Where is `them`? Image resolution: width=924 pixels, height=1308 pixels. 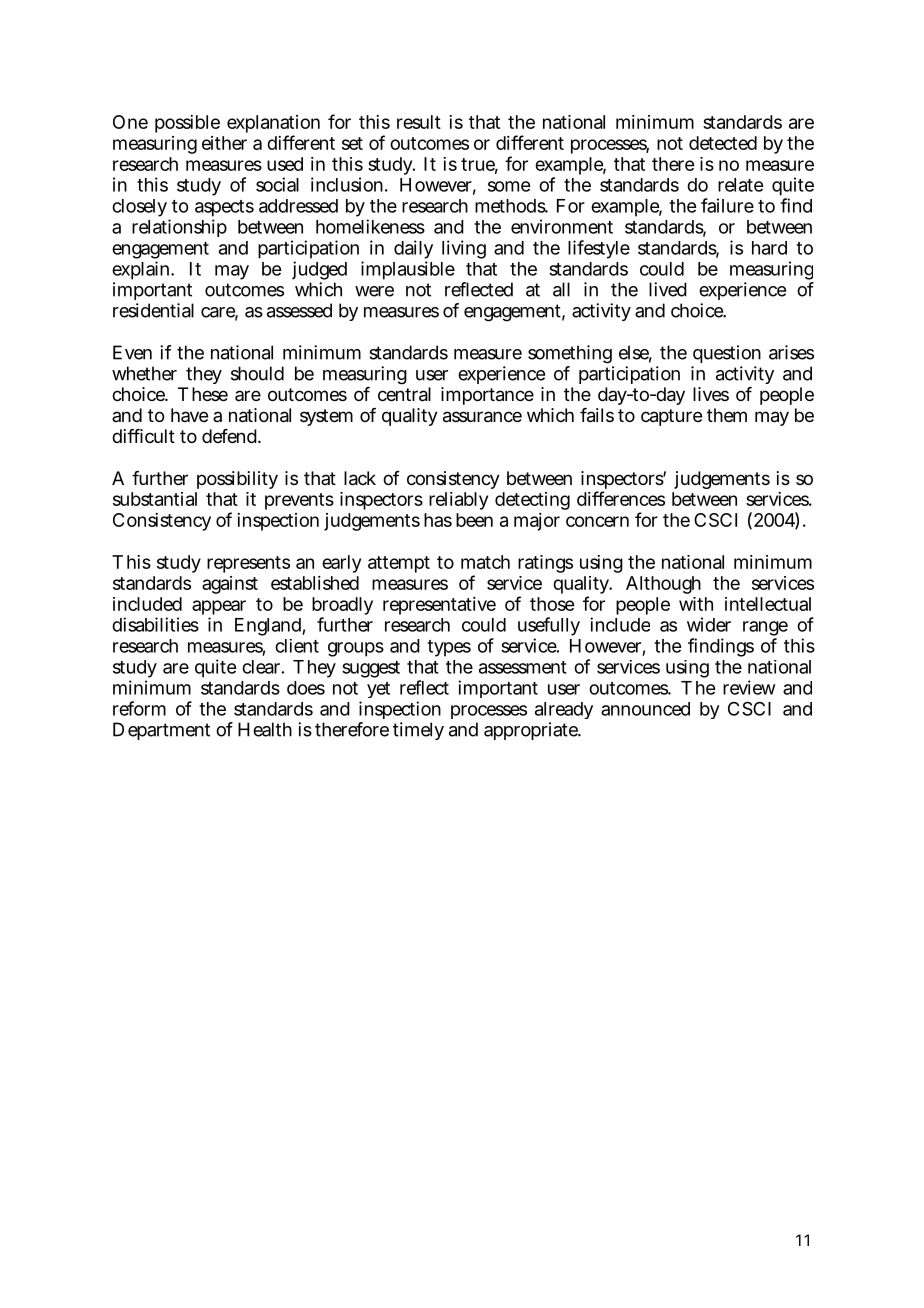
them is located at coordinates (727, 415).
